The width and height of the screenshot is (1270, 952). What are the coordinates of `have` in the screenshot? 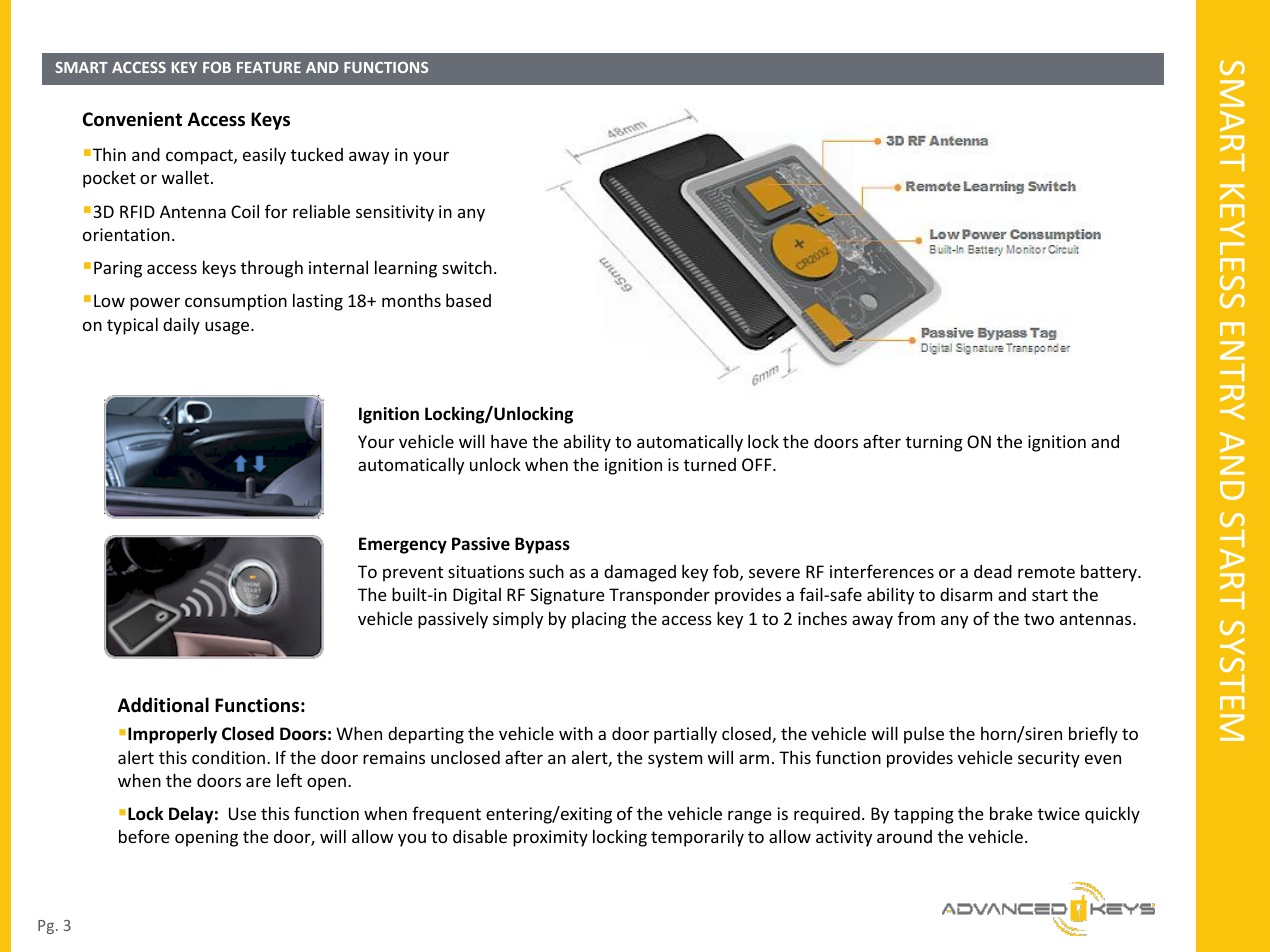 It's located at (509, 441).
